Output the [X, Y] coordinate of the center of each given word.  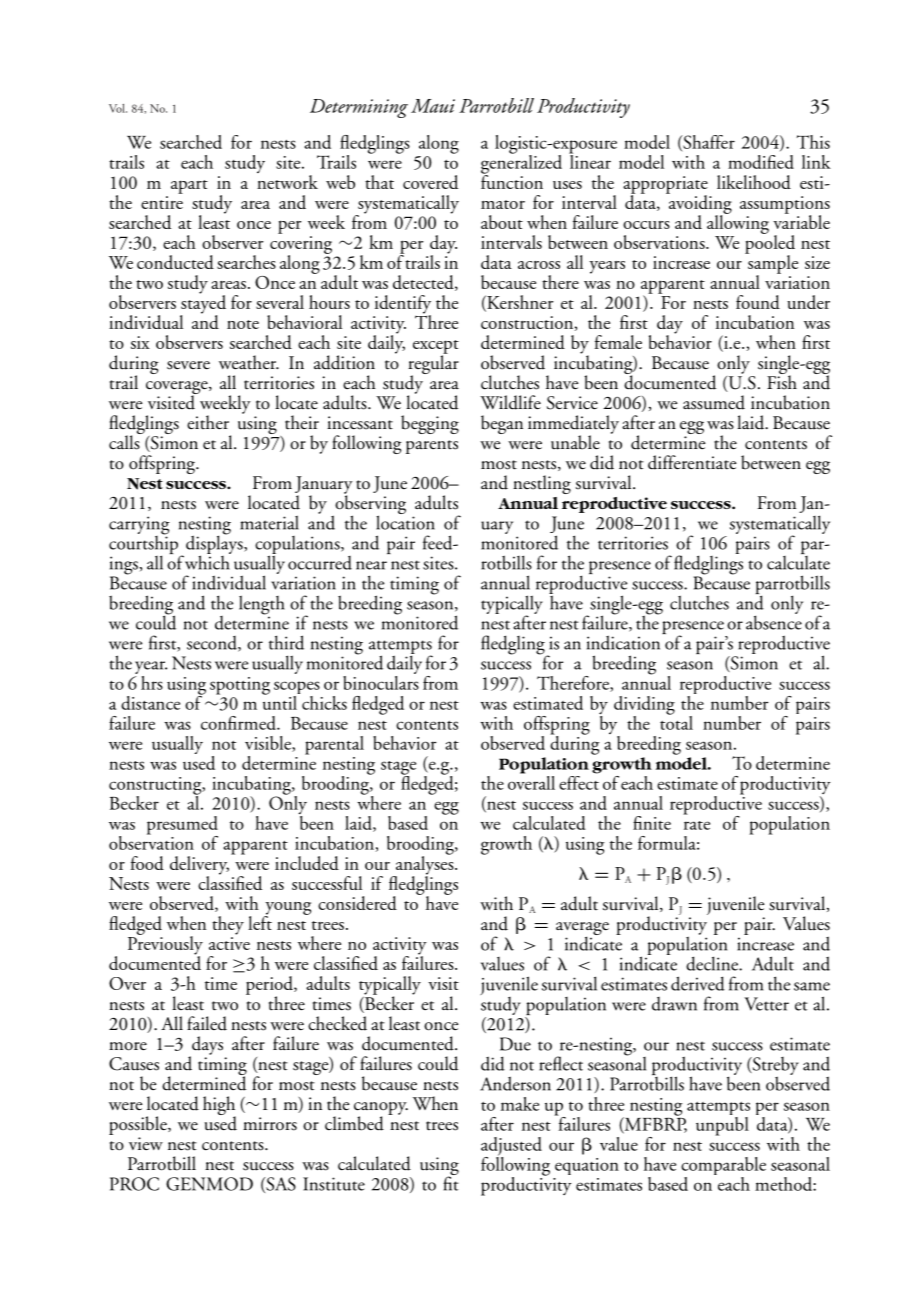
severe [188, 365]
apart [189, 187]
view [146, 1144]
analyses [424, 865]
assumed [714, 402]
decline [713, 963]
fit [451, 1182]
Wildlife [510, 402]
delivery [199, 866]
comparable [723, 1167]
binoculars [381, 681]
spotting [240, 686]
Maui [433, 106]
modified [761, 162]
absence [774, 621]
